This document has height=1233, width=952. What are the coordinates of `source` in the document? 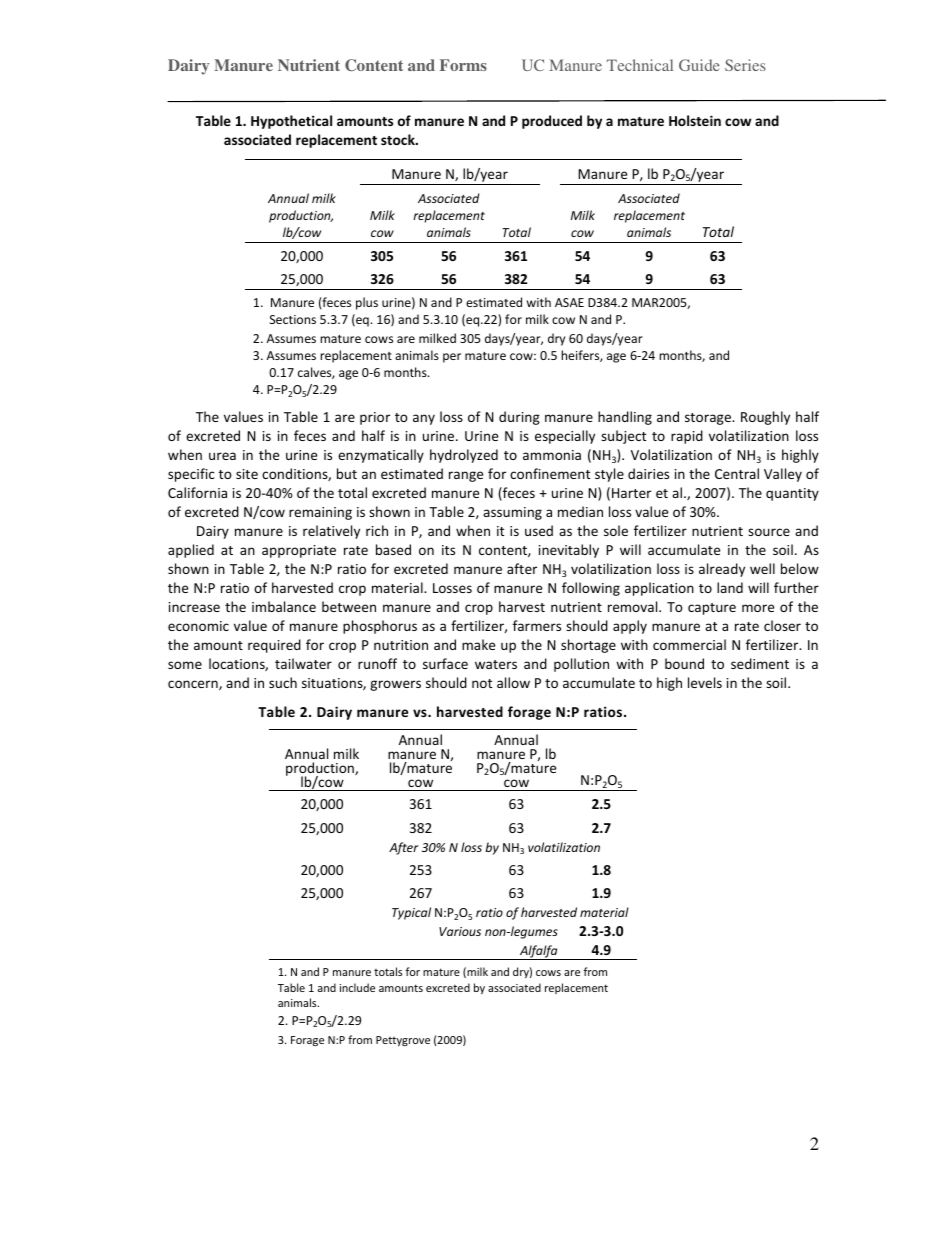 It's located at (769, 532).
